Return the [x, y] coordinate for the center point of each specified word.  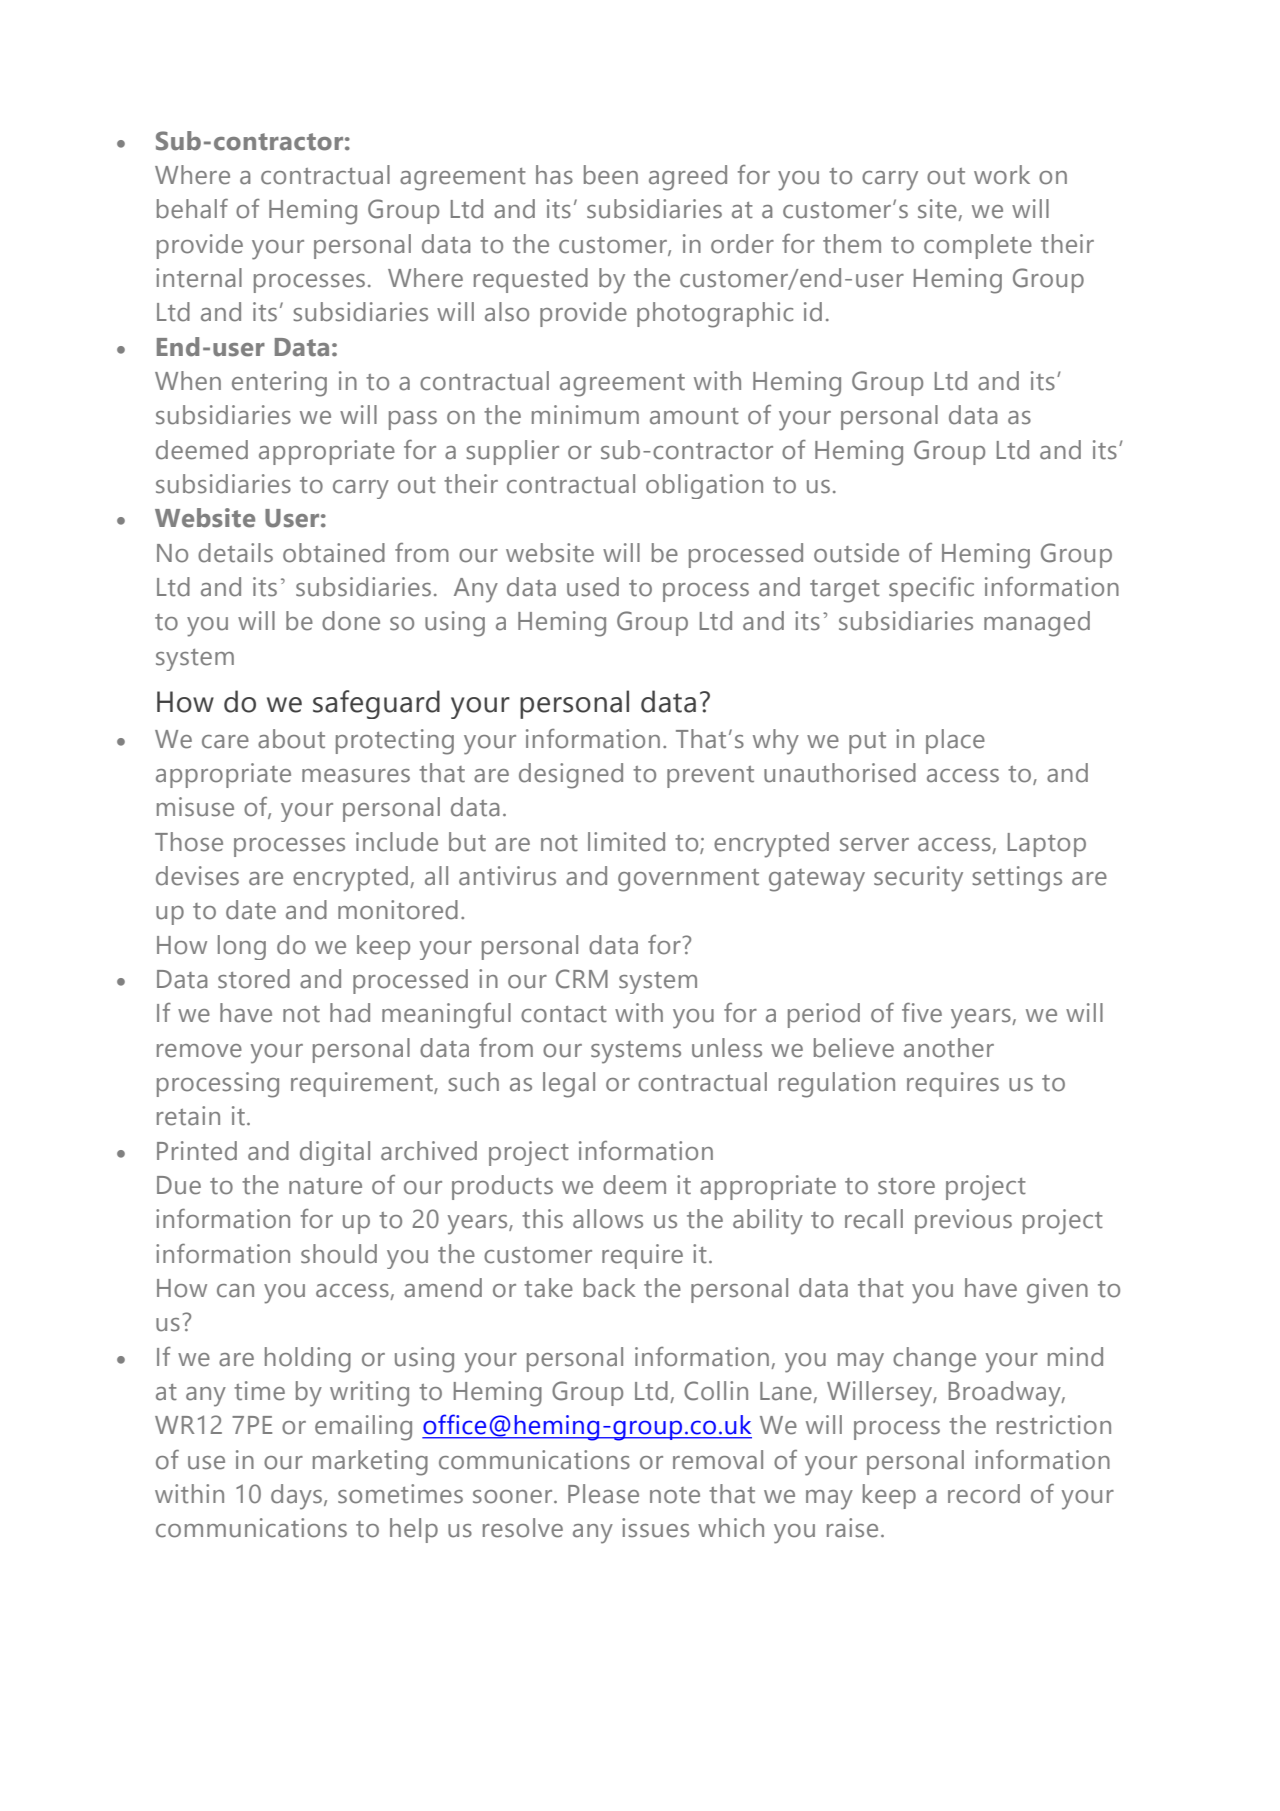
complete [978, 246]
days [298, 1497]
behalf [192, 209]
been [611, 175]
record [984, 1494]
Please [603, 1494]
